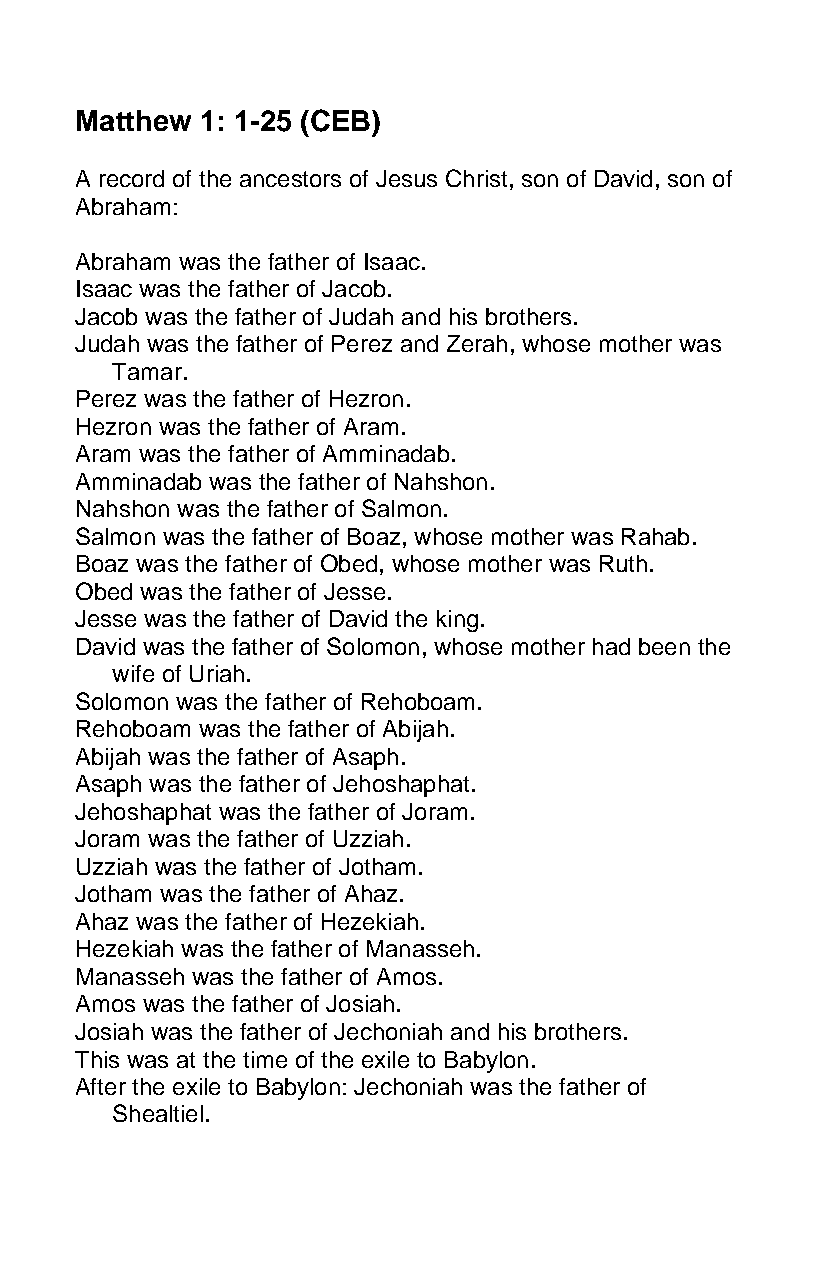 This screenshot has width=824, height=1273. What do you see at coordinates (611, 646) in the screenshot?
I see `had` at bounding box center [611, 646].
